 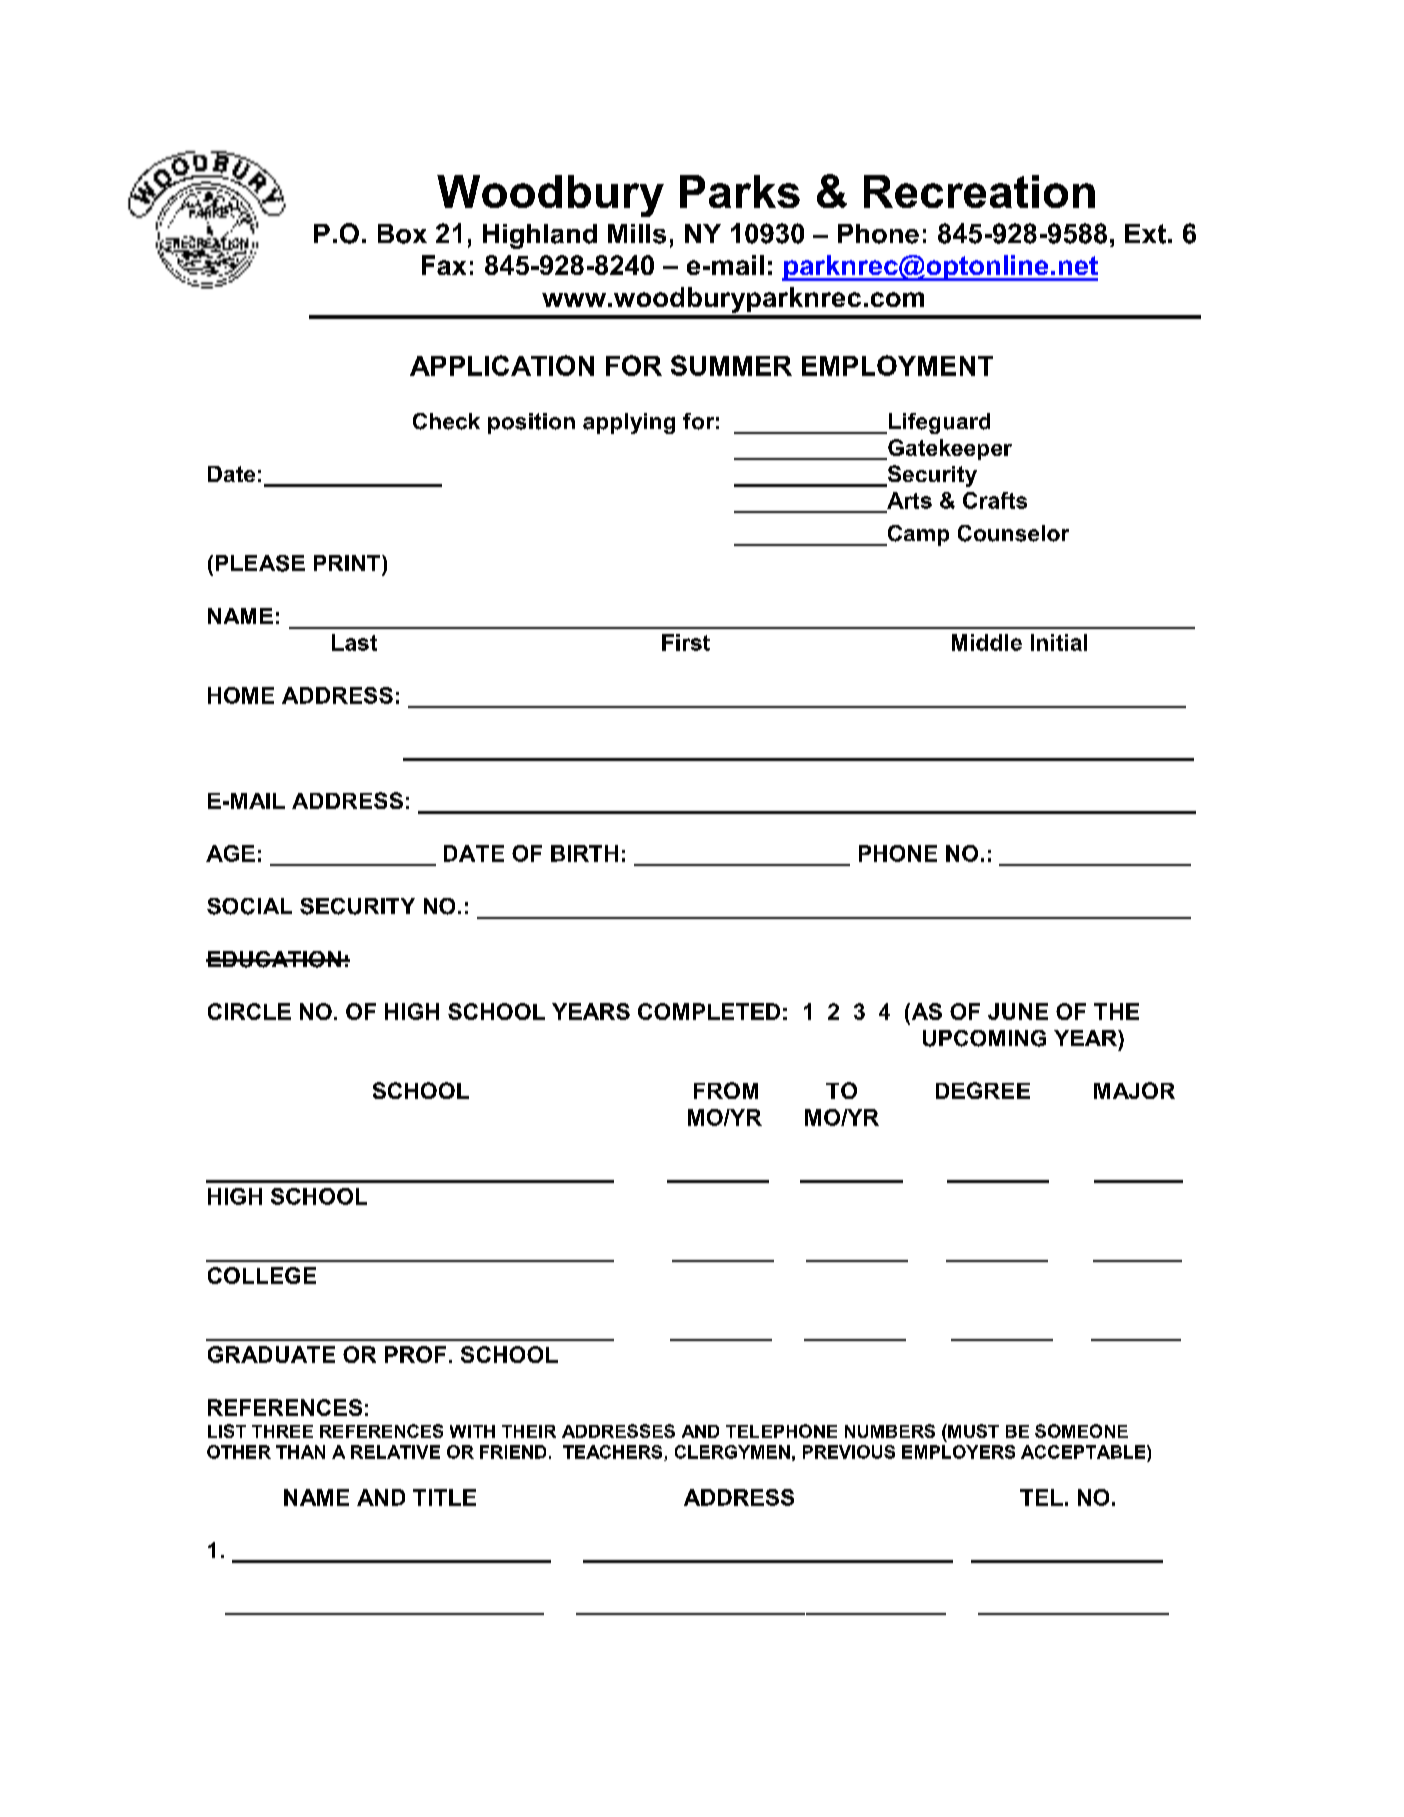 What do you see at coordinates (983, 1090) in the screenshot?
I see `DEGREE` at bounding box center [983, 1090].
